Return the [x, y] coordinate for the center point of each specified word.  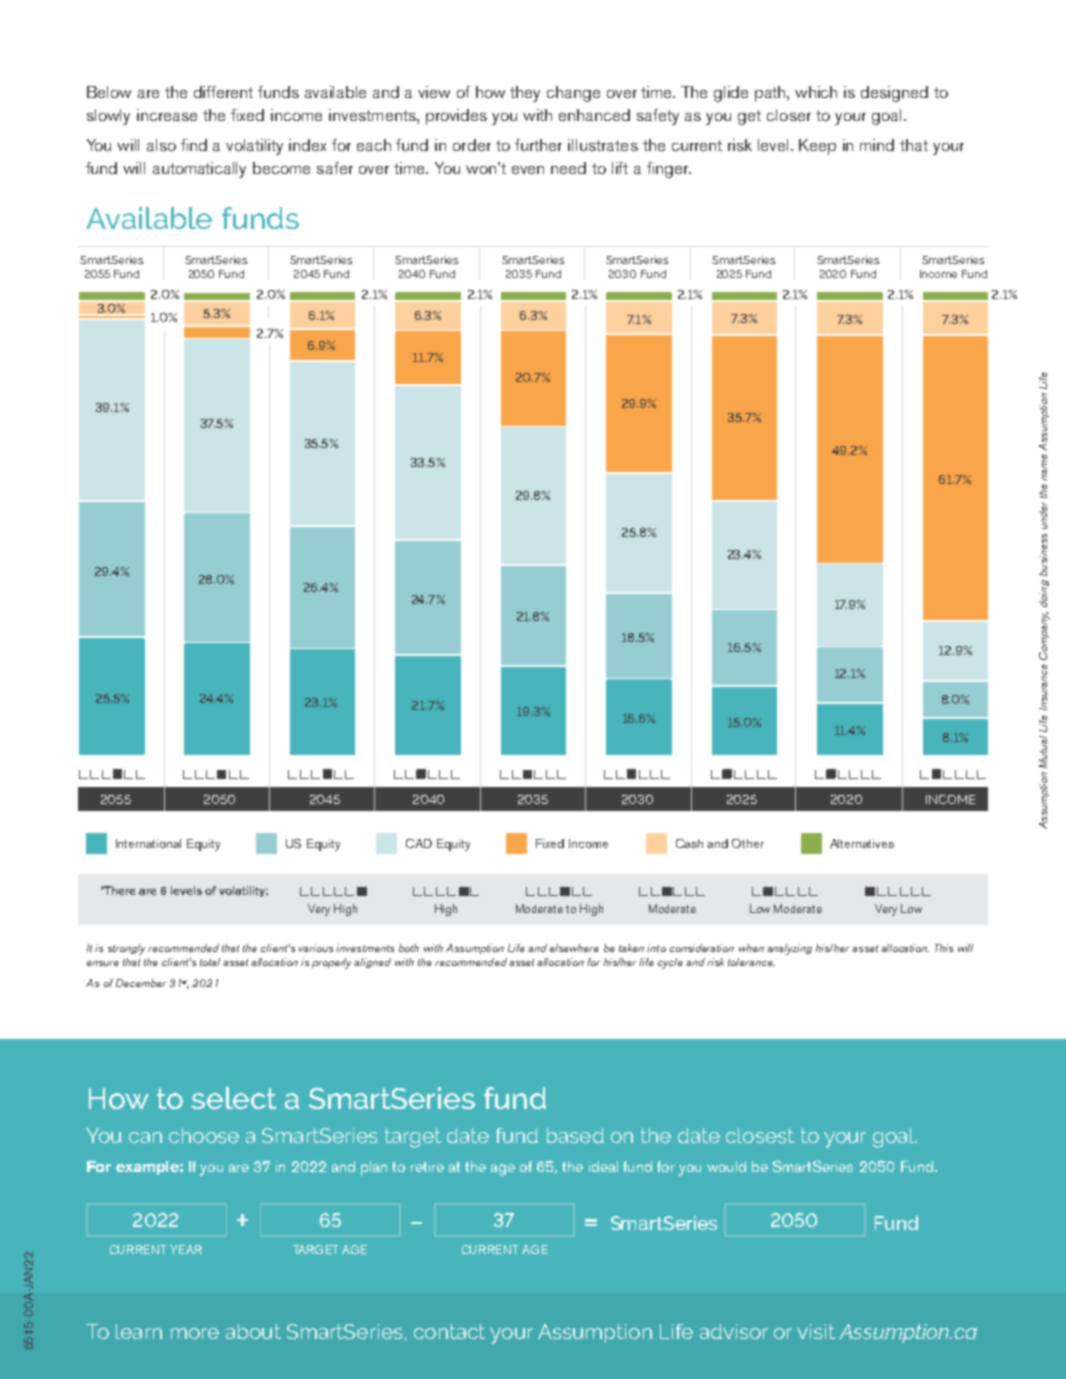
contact [449, 1331]
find [194, 145]
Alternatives [862, 843]
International [148, 843]
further [538, 145]
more [195, 1333]
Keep [817, 147]
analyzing [789, 949]
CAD [419, 843]
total [210, 962]
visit [816, 1331]
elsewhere [574, 948]
